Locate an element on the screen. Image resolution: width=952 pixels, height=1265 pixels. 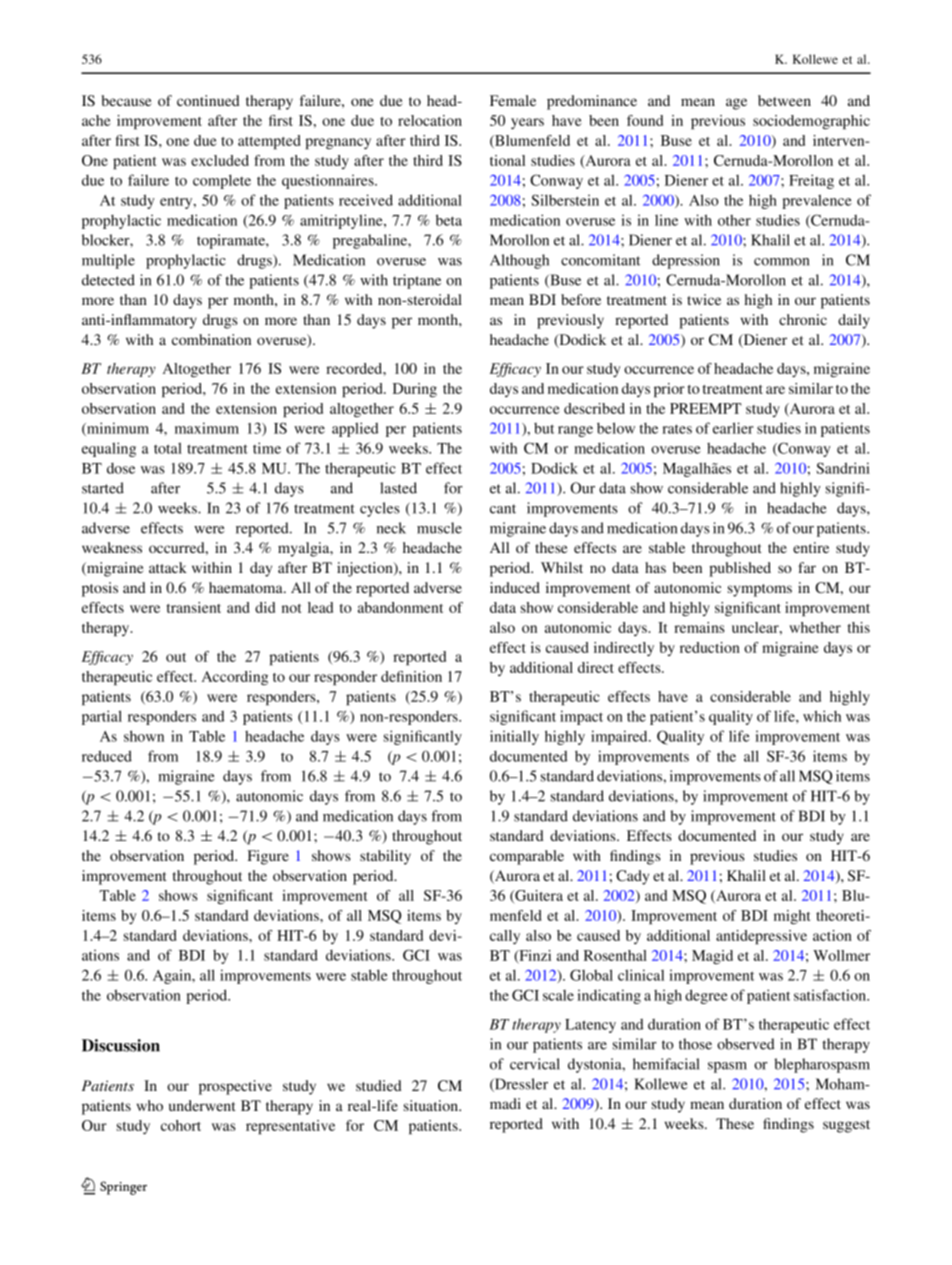
underwent is located at coordinates (202, 1105).
